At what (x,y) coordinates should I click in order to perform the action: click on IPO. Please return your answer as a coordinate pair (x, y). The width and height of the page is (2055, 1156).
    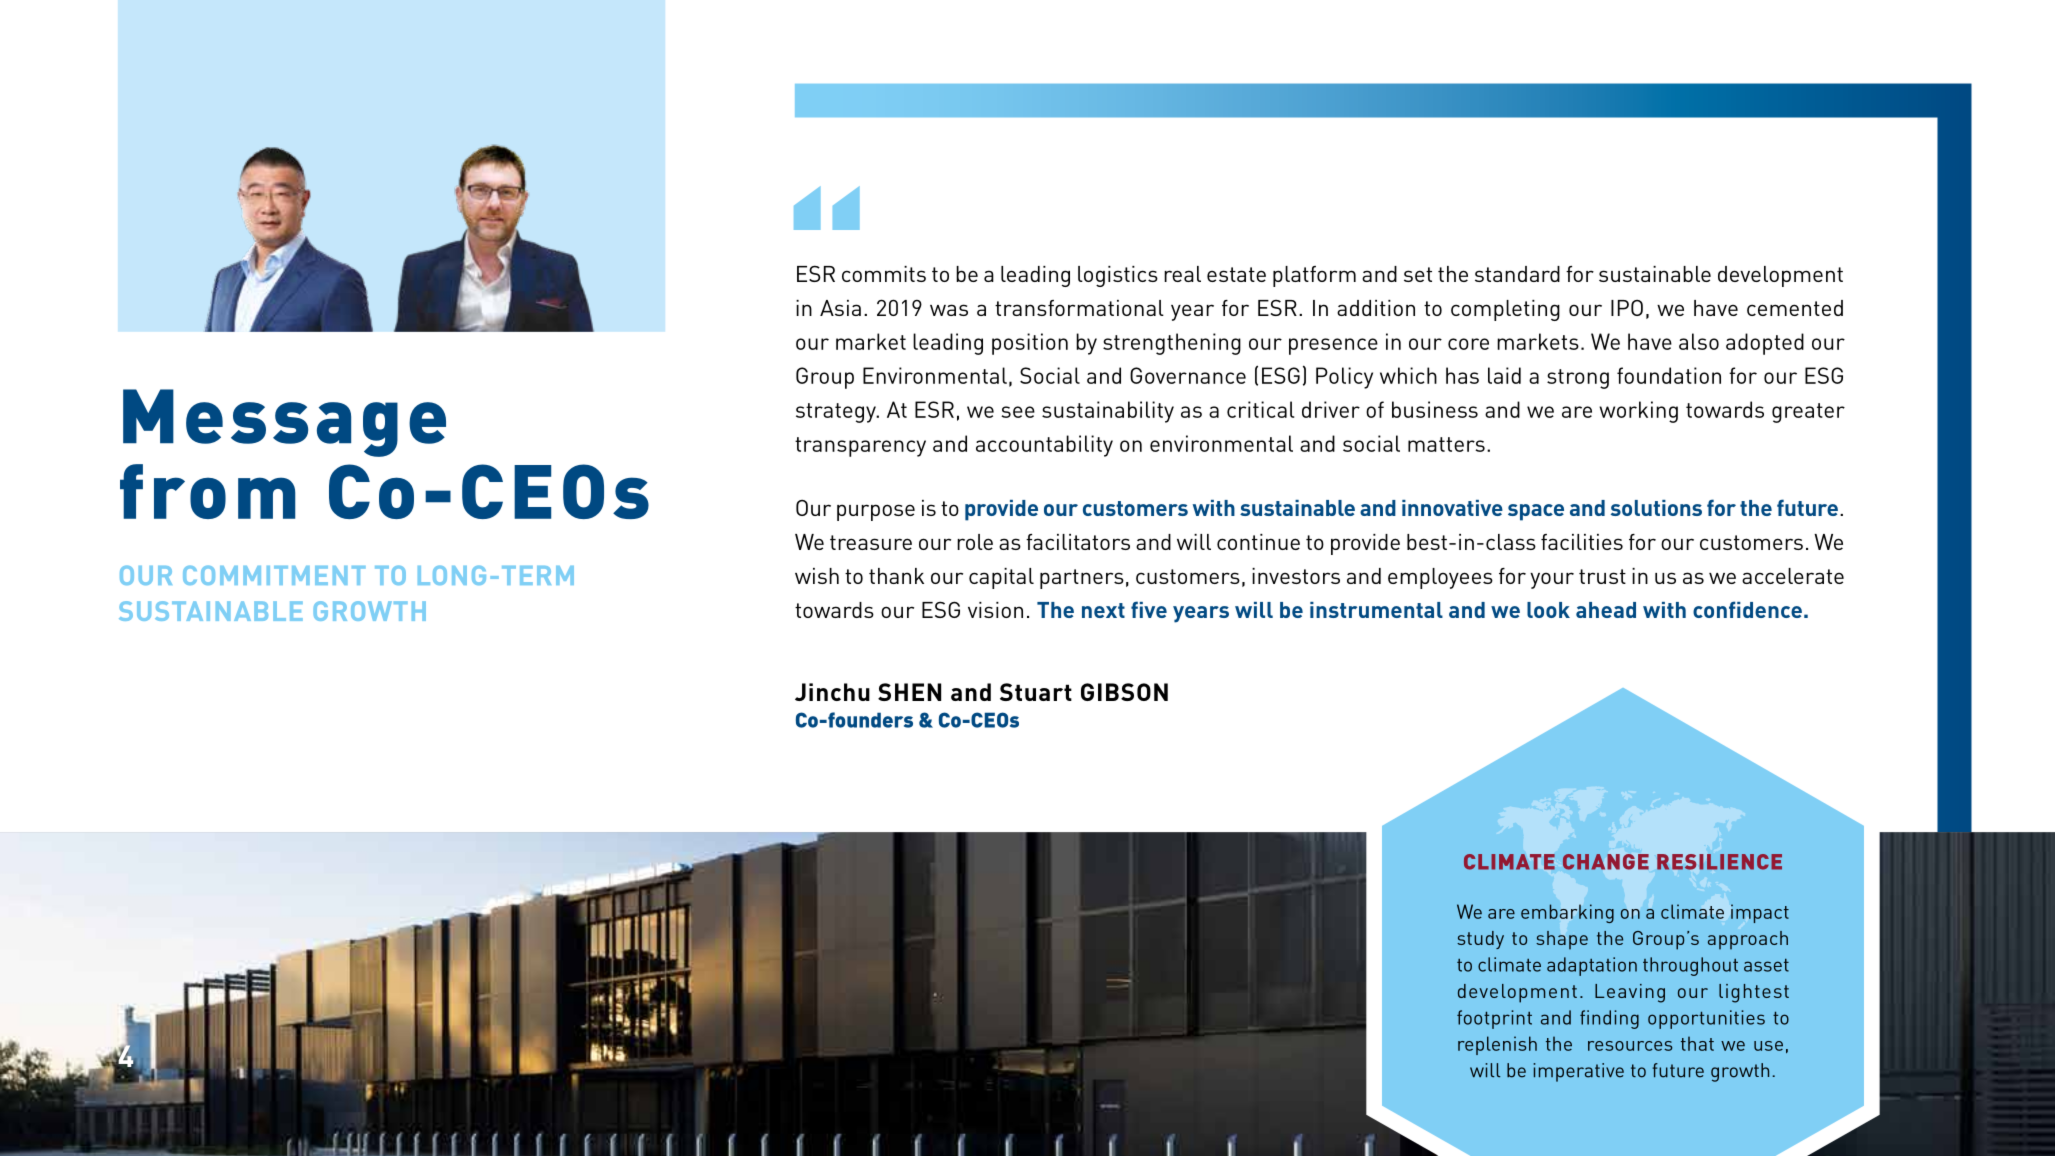
    Looking at the image, I should click on (1627, 308).
